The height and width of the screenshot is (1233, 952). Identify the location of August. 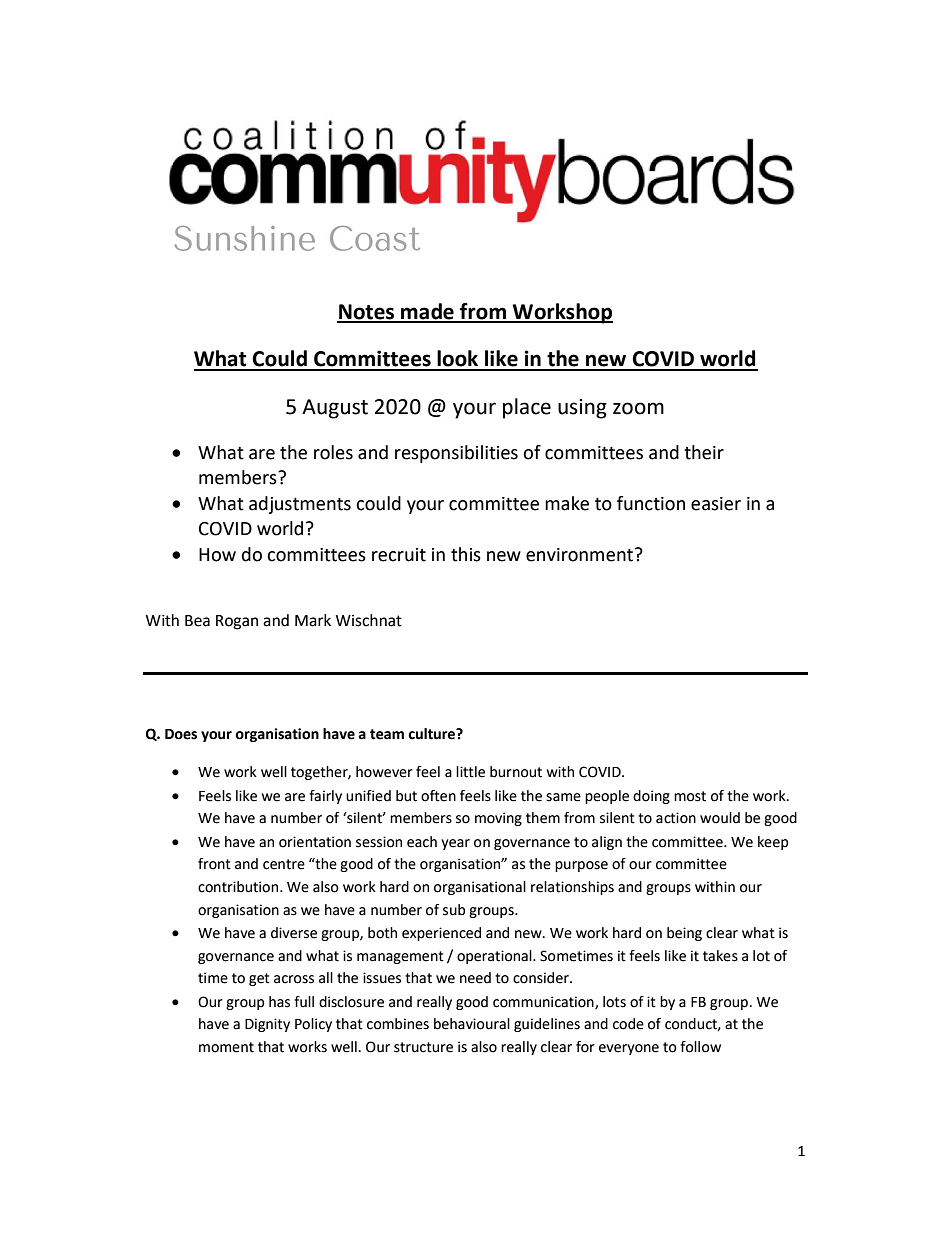
(335, 409).
